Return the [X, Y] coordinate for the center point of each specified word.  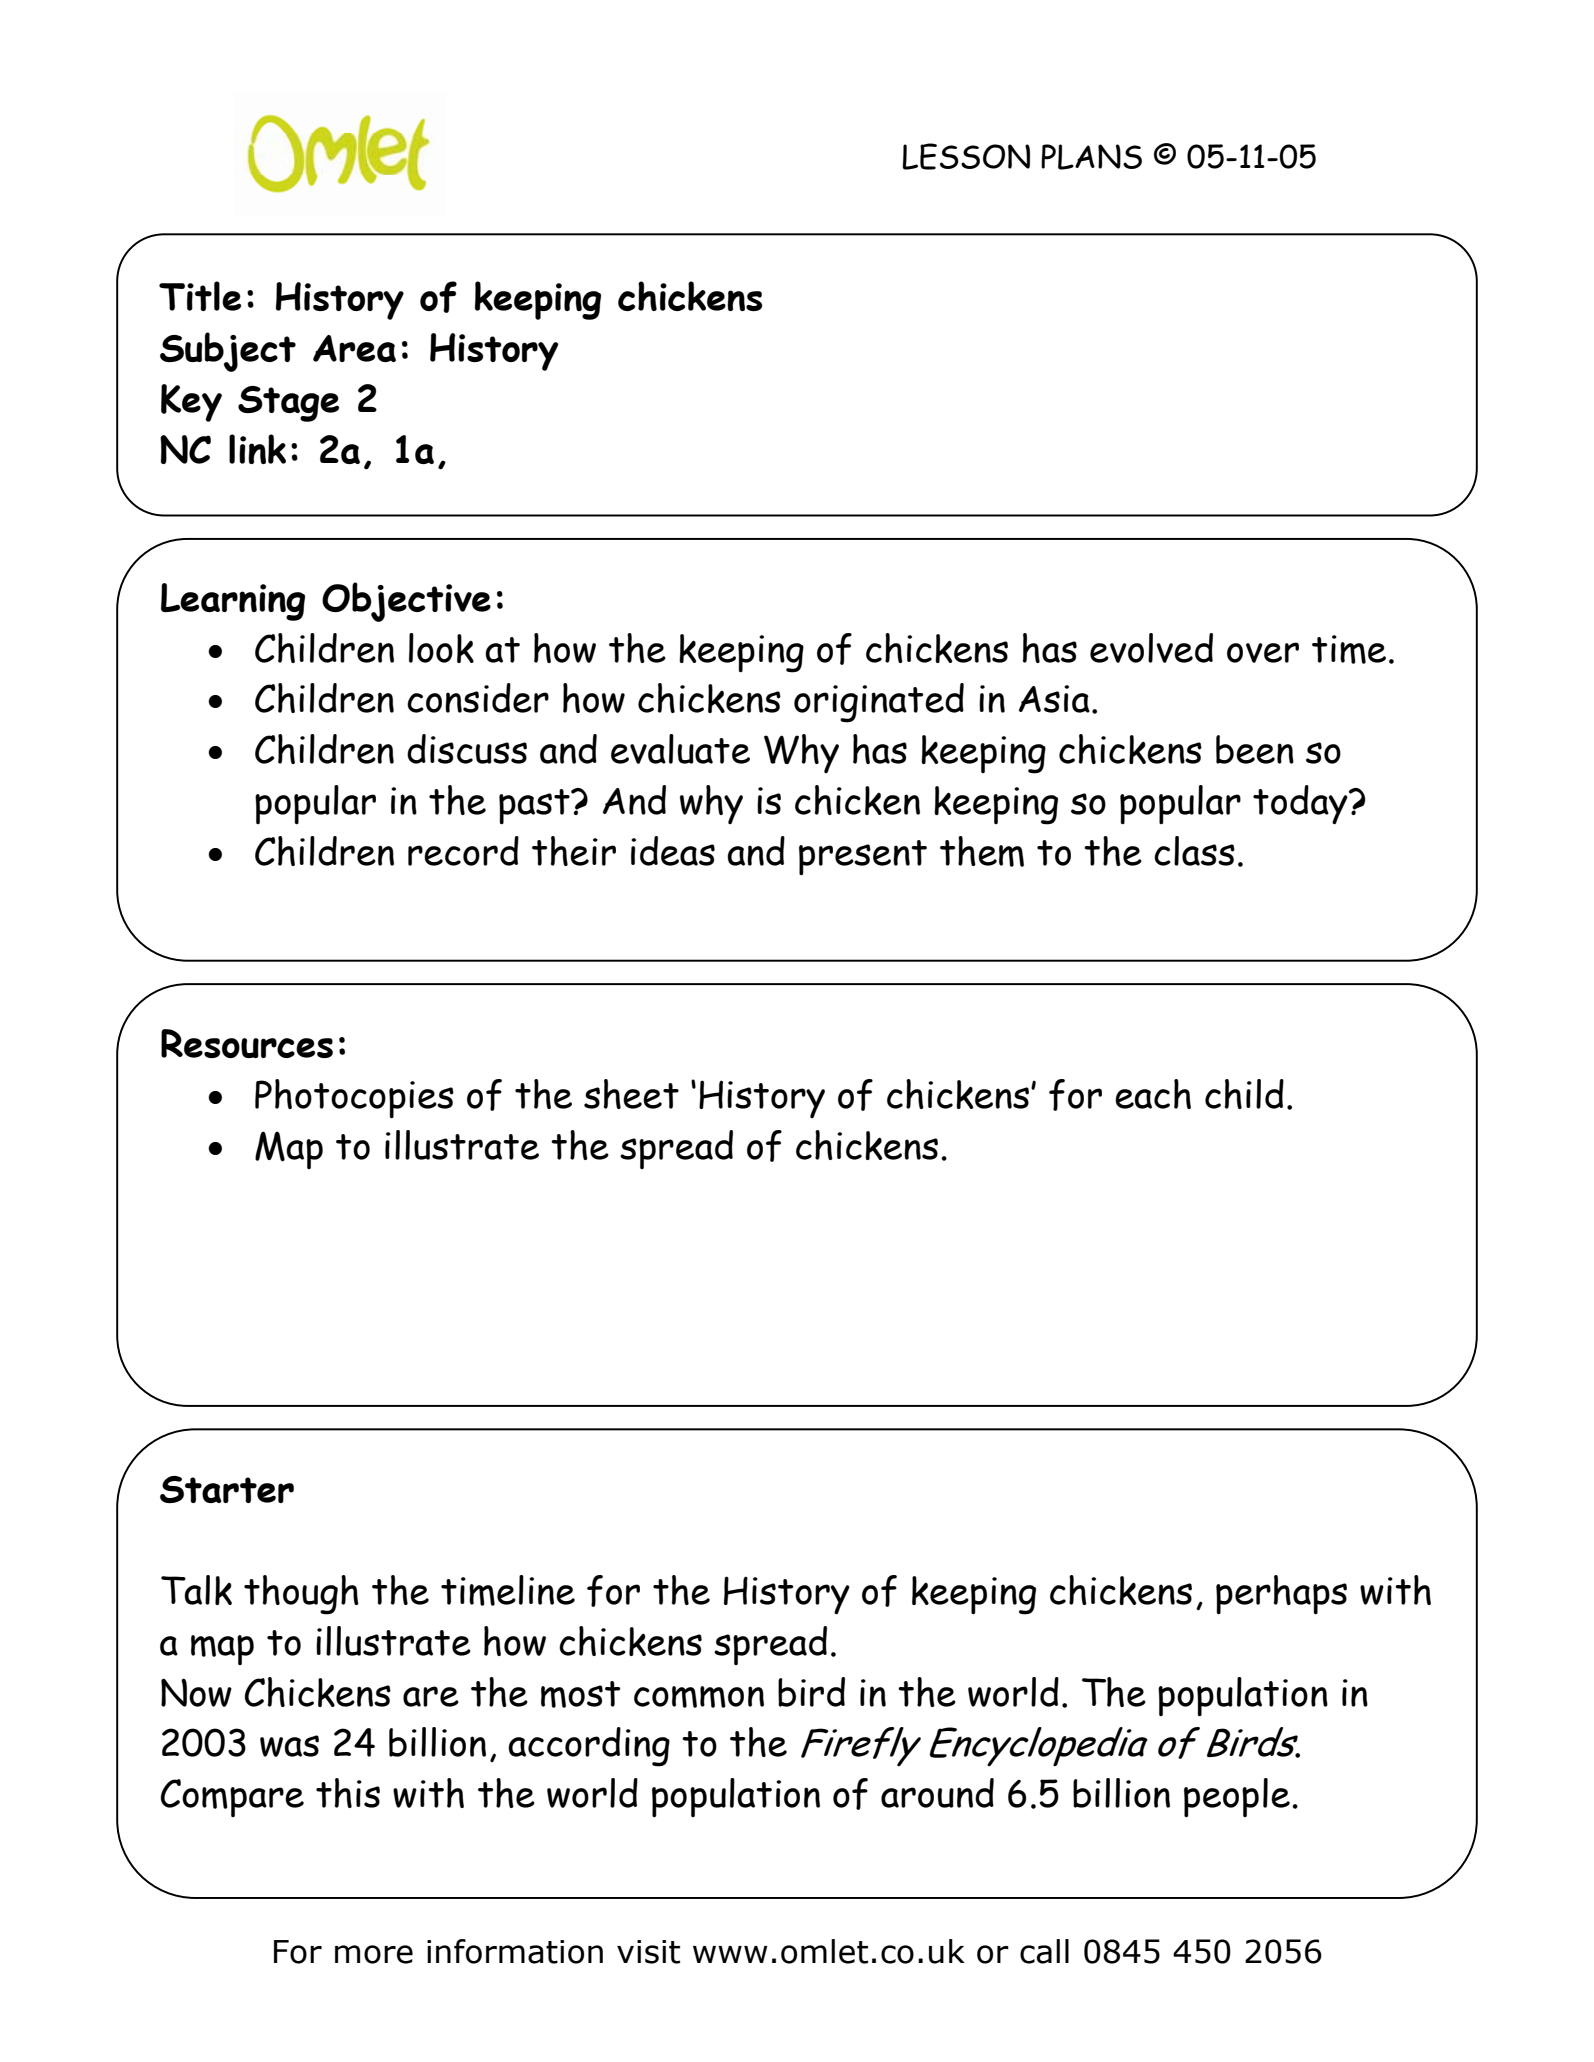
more [374, 1954]
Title [200, 296]
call [1044, 1951]
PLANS [1091, 157]
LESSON [966, 156]
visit [648, 1952]
